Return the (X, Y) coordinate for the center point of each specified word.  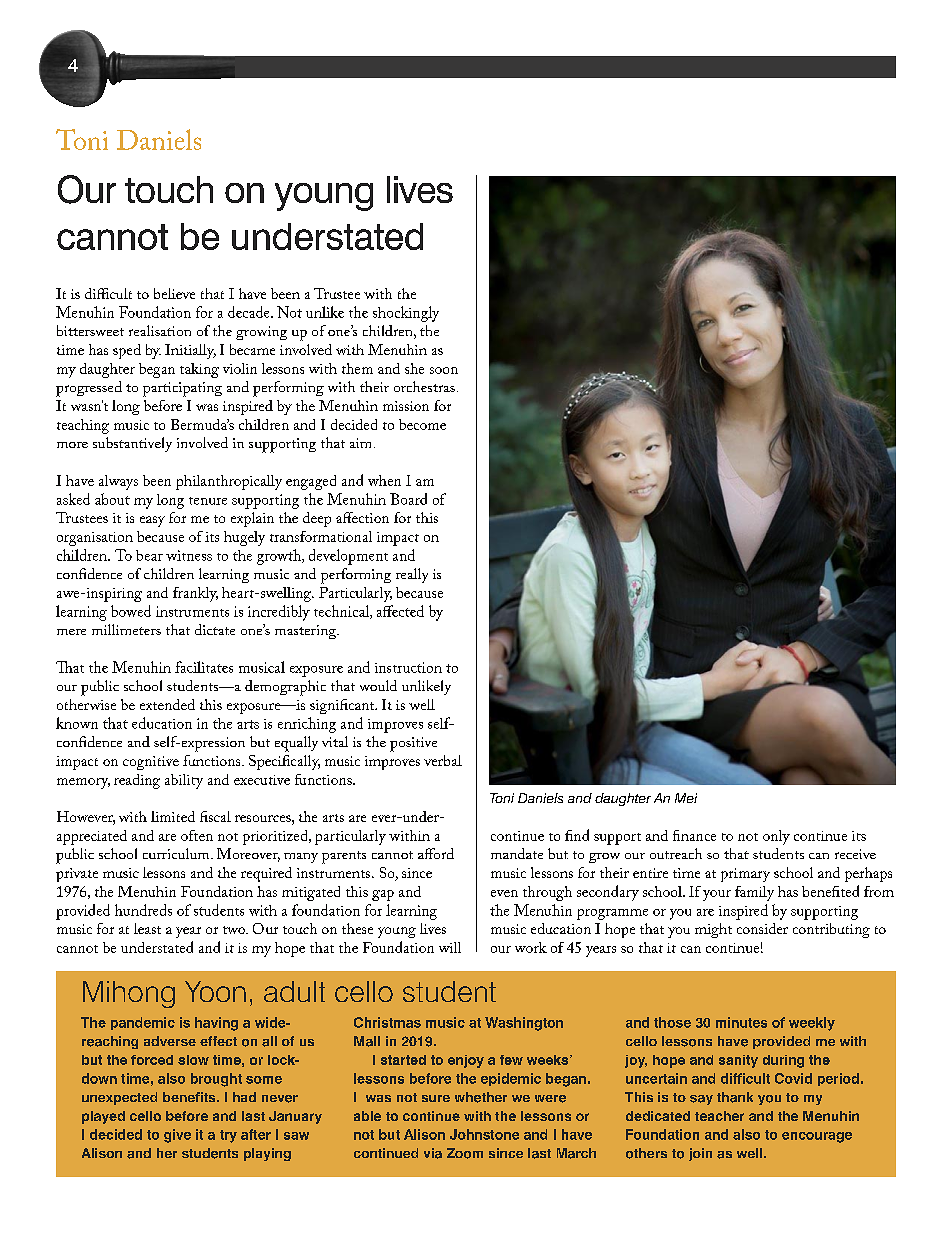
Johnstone (484, 1134)
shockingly (406, 314)
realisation (160, 330)
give (177, 1136)
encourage (817, 1137)
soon (444, 370)
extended (167, 704)
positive (413, 744)
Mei (686, 798)
